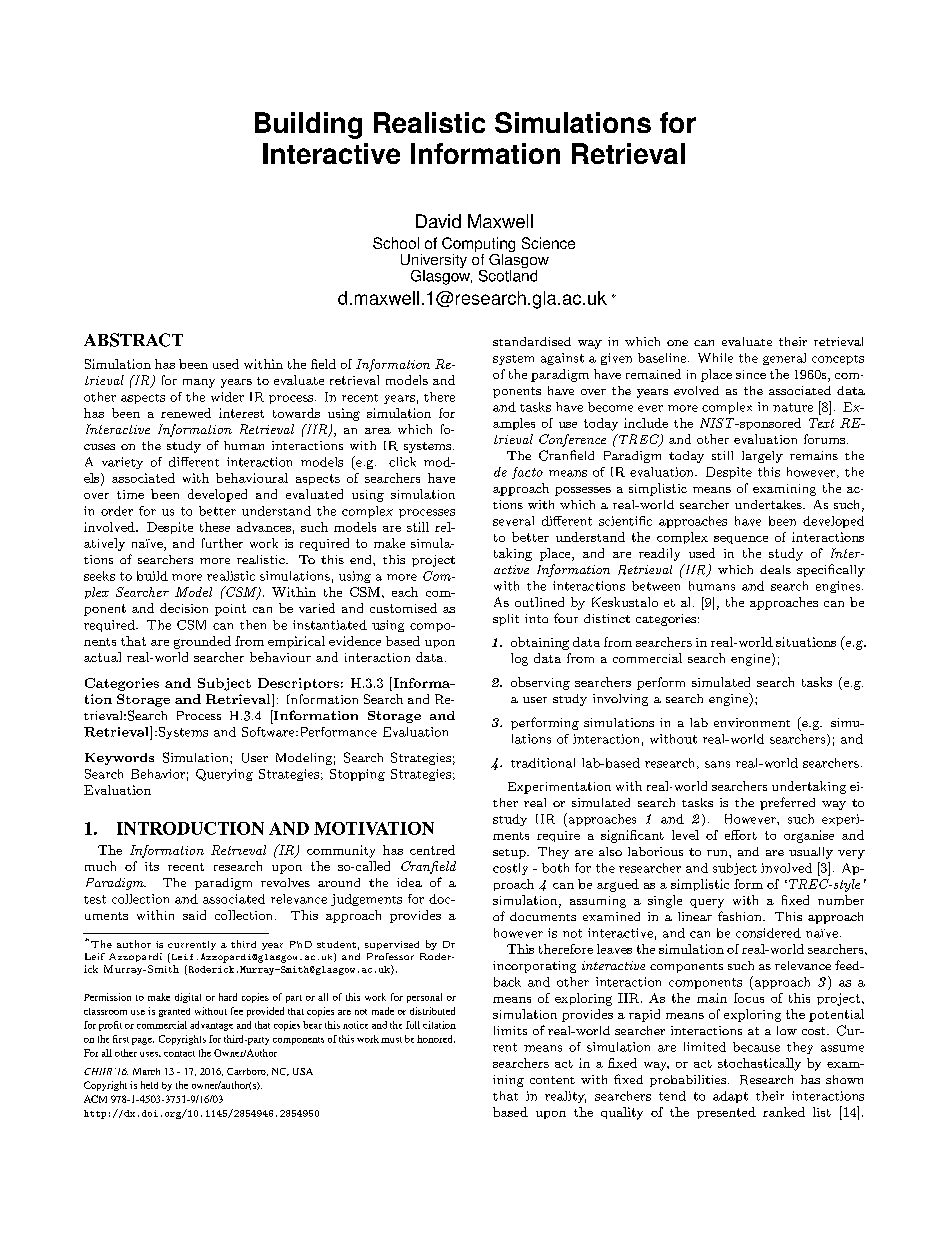 The width and height of the page is (952, 1233). What do you see at coordinates (762, 457) in the page?
I see `largely` at bounding box center [762, 457].
